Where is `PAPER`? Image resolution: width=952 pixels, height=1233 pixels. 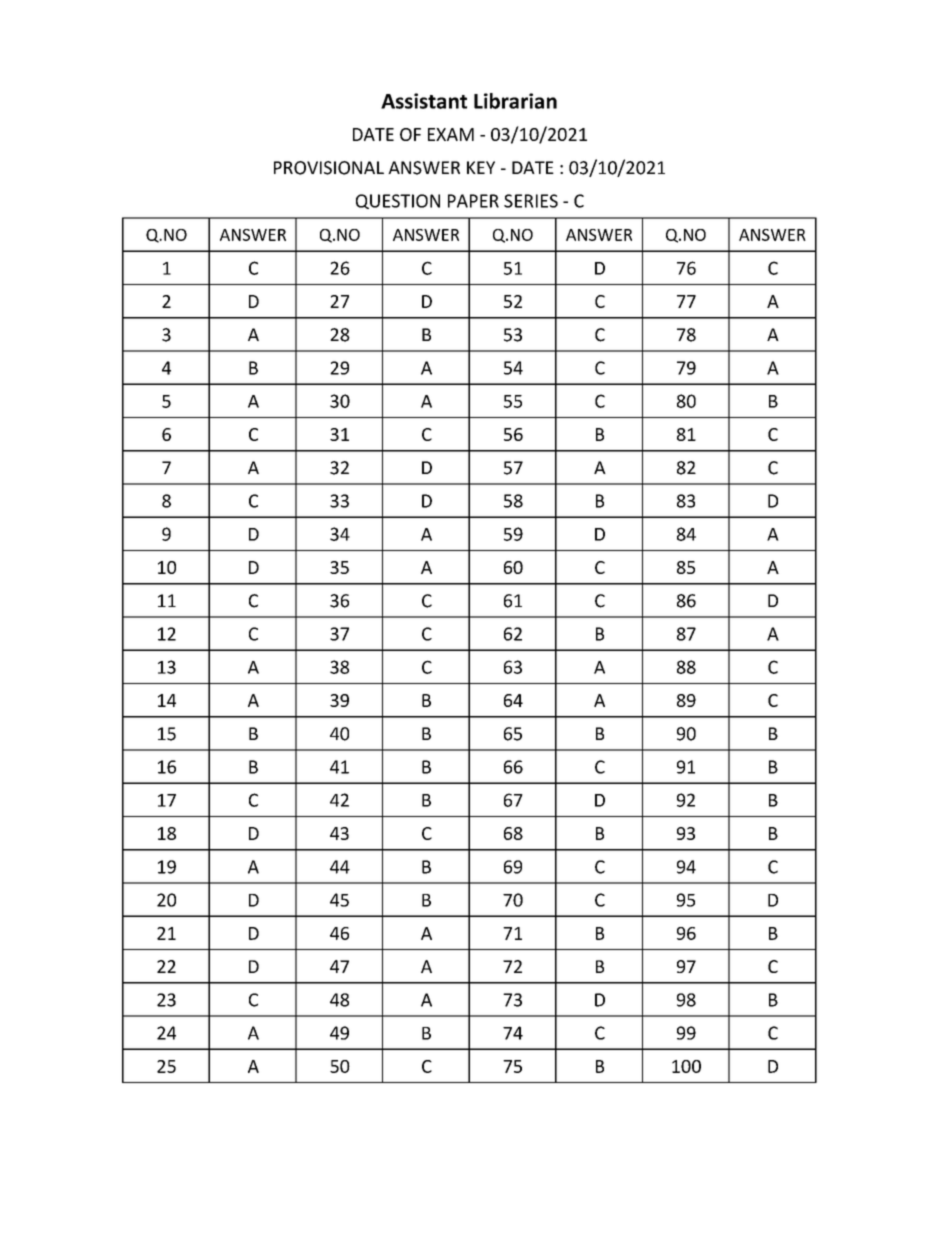
PAPER is located at coordinates (473, 201).
